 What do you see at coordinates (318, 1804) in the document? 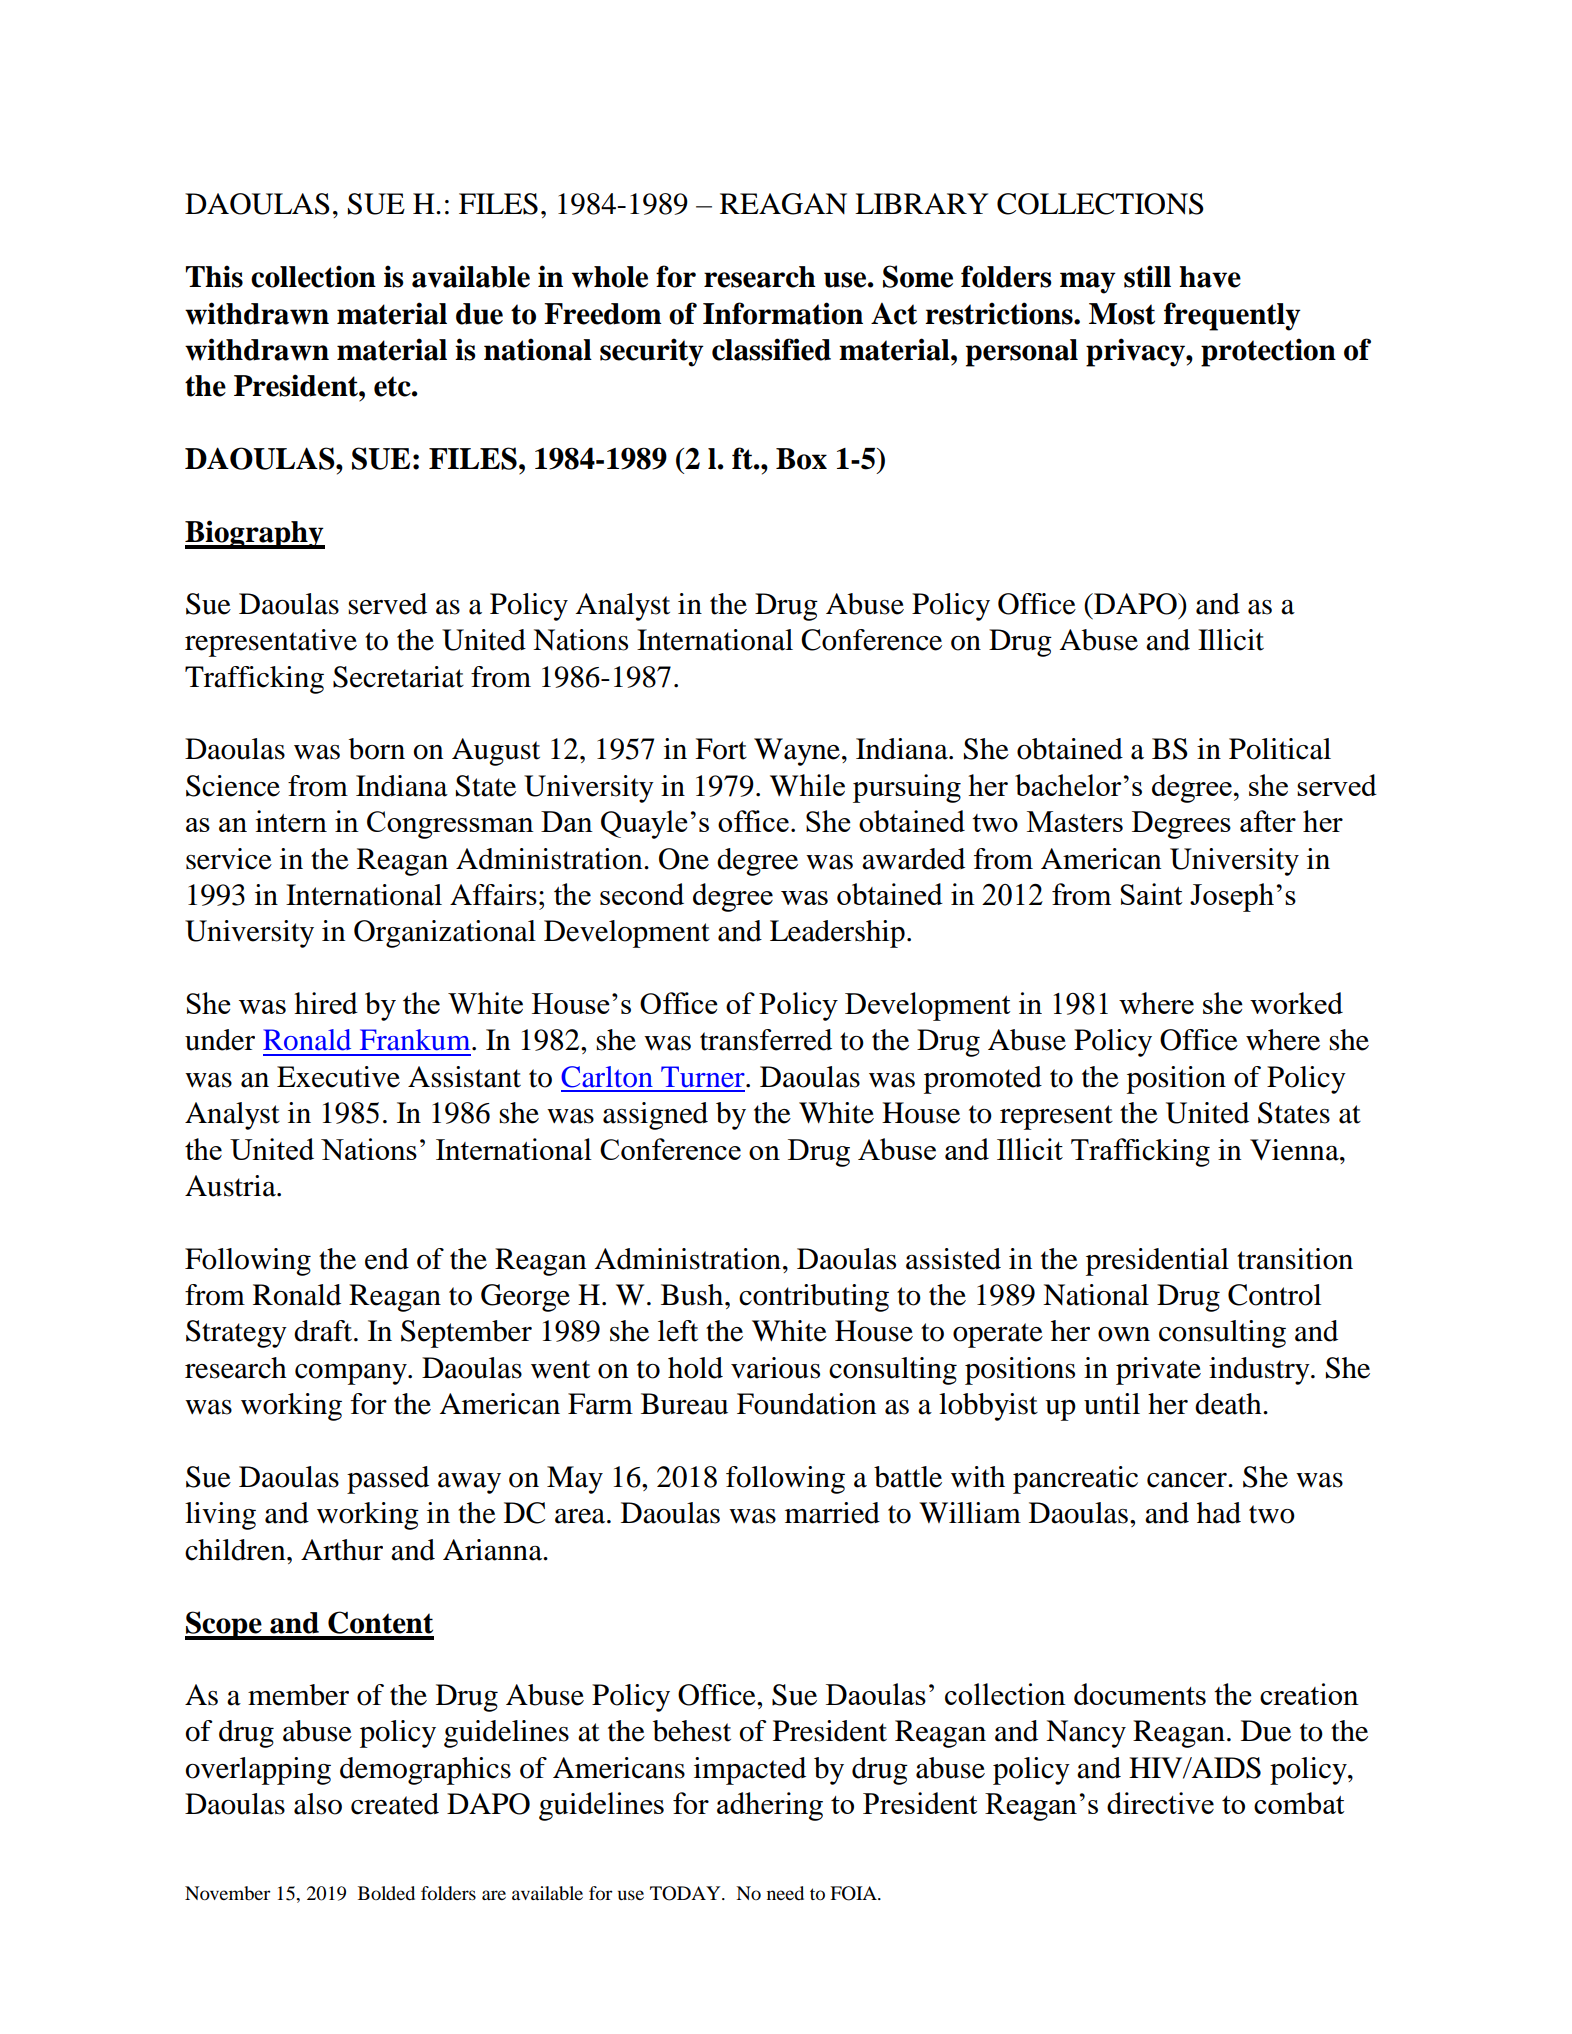
I see `also` at bounding box center [318, 1804].
